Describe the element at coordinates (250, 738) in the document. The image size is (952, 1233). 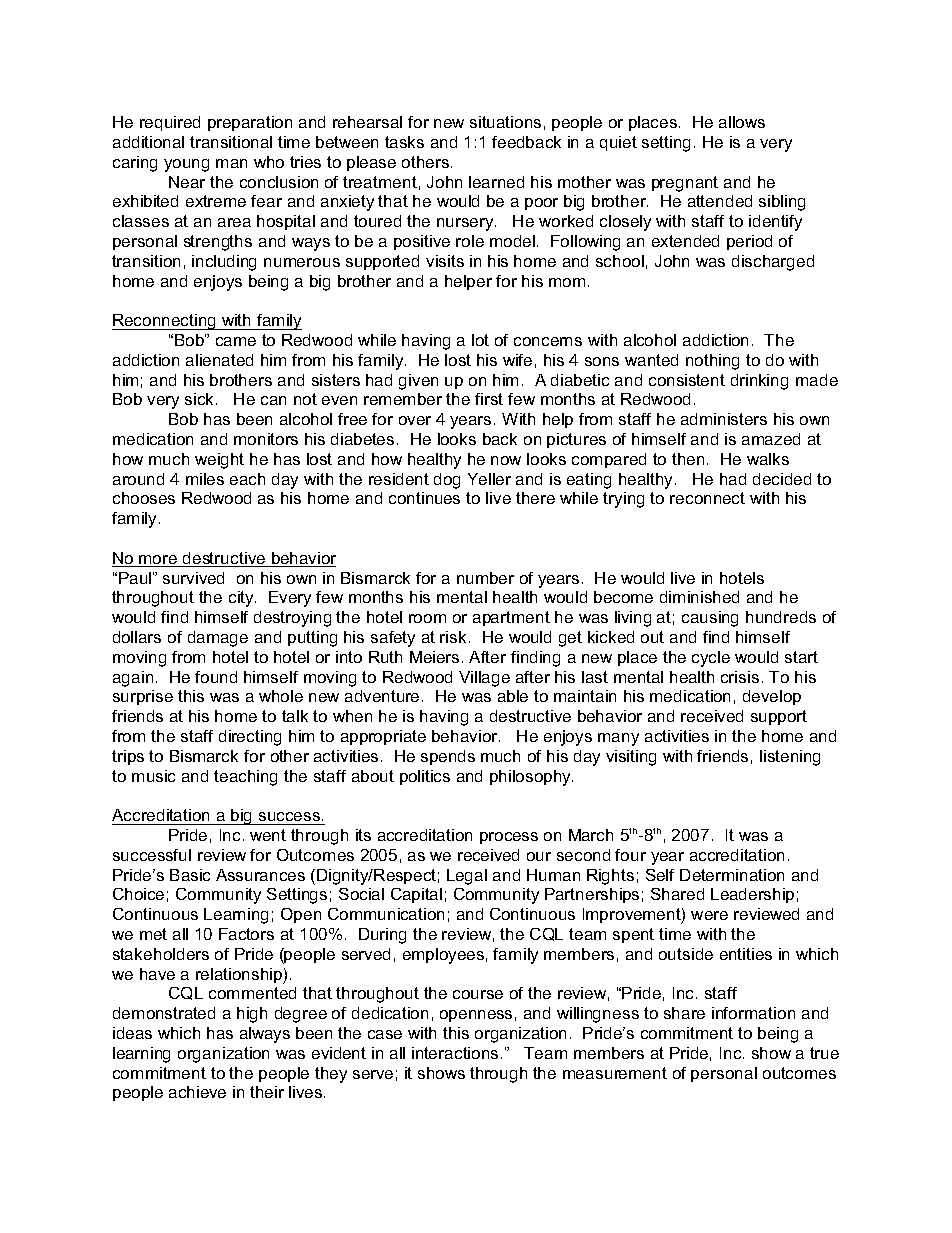
I see `directing` at that location.
